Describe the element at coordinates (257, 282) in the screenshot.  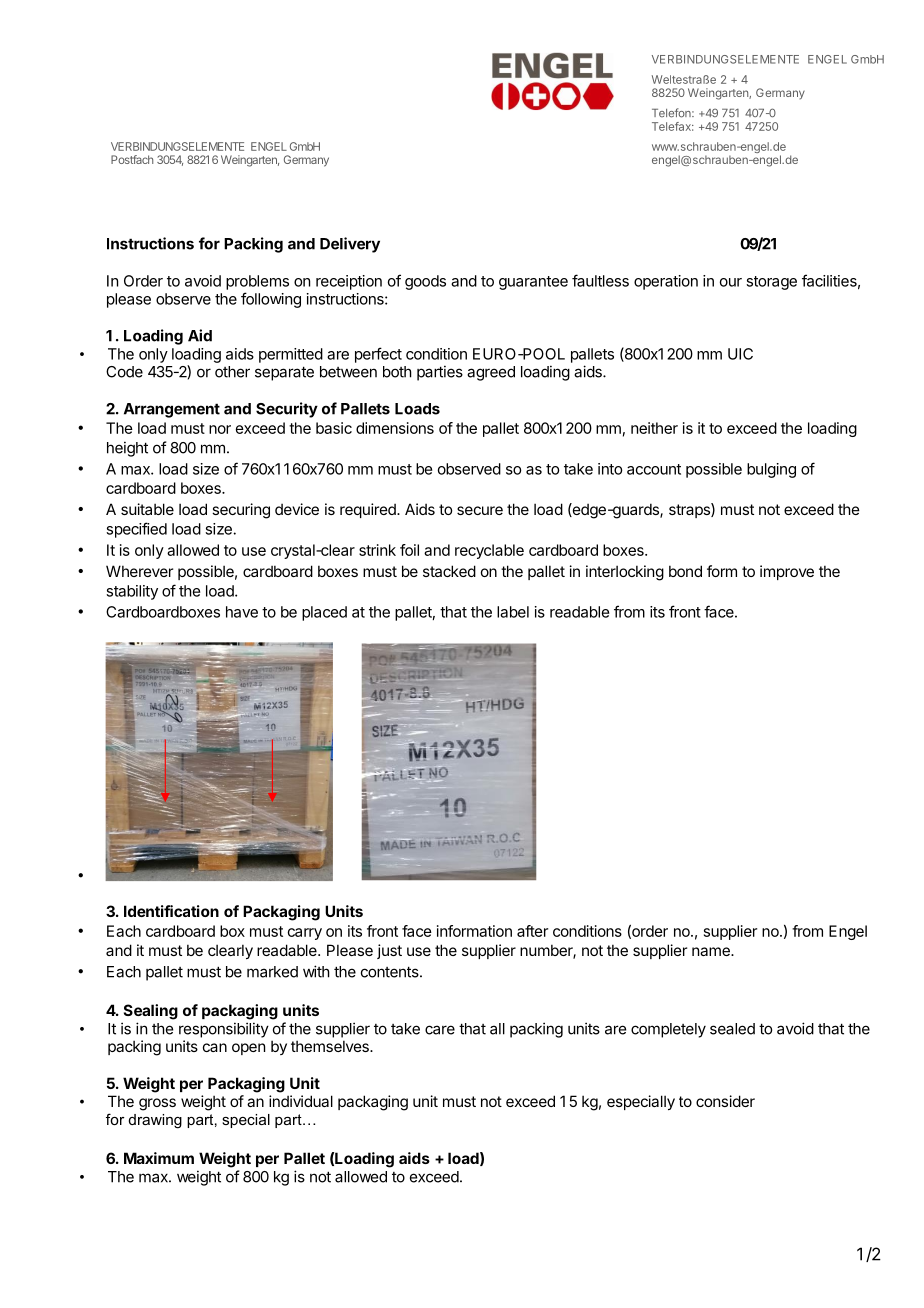
I see `problems` at that location.
